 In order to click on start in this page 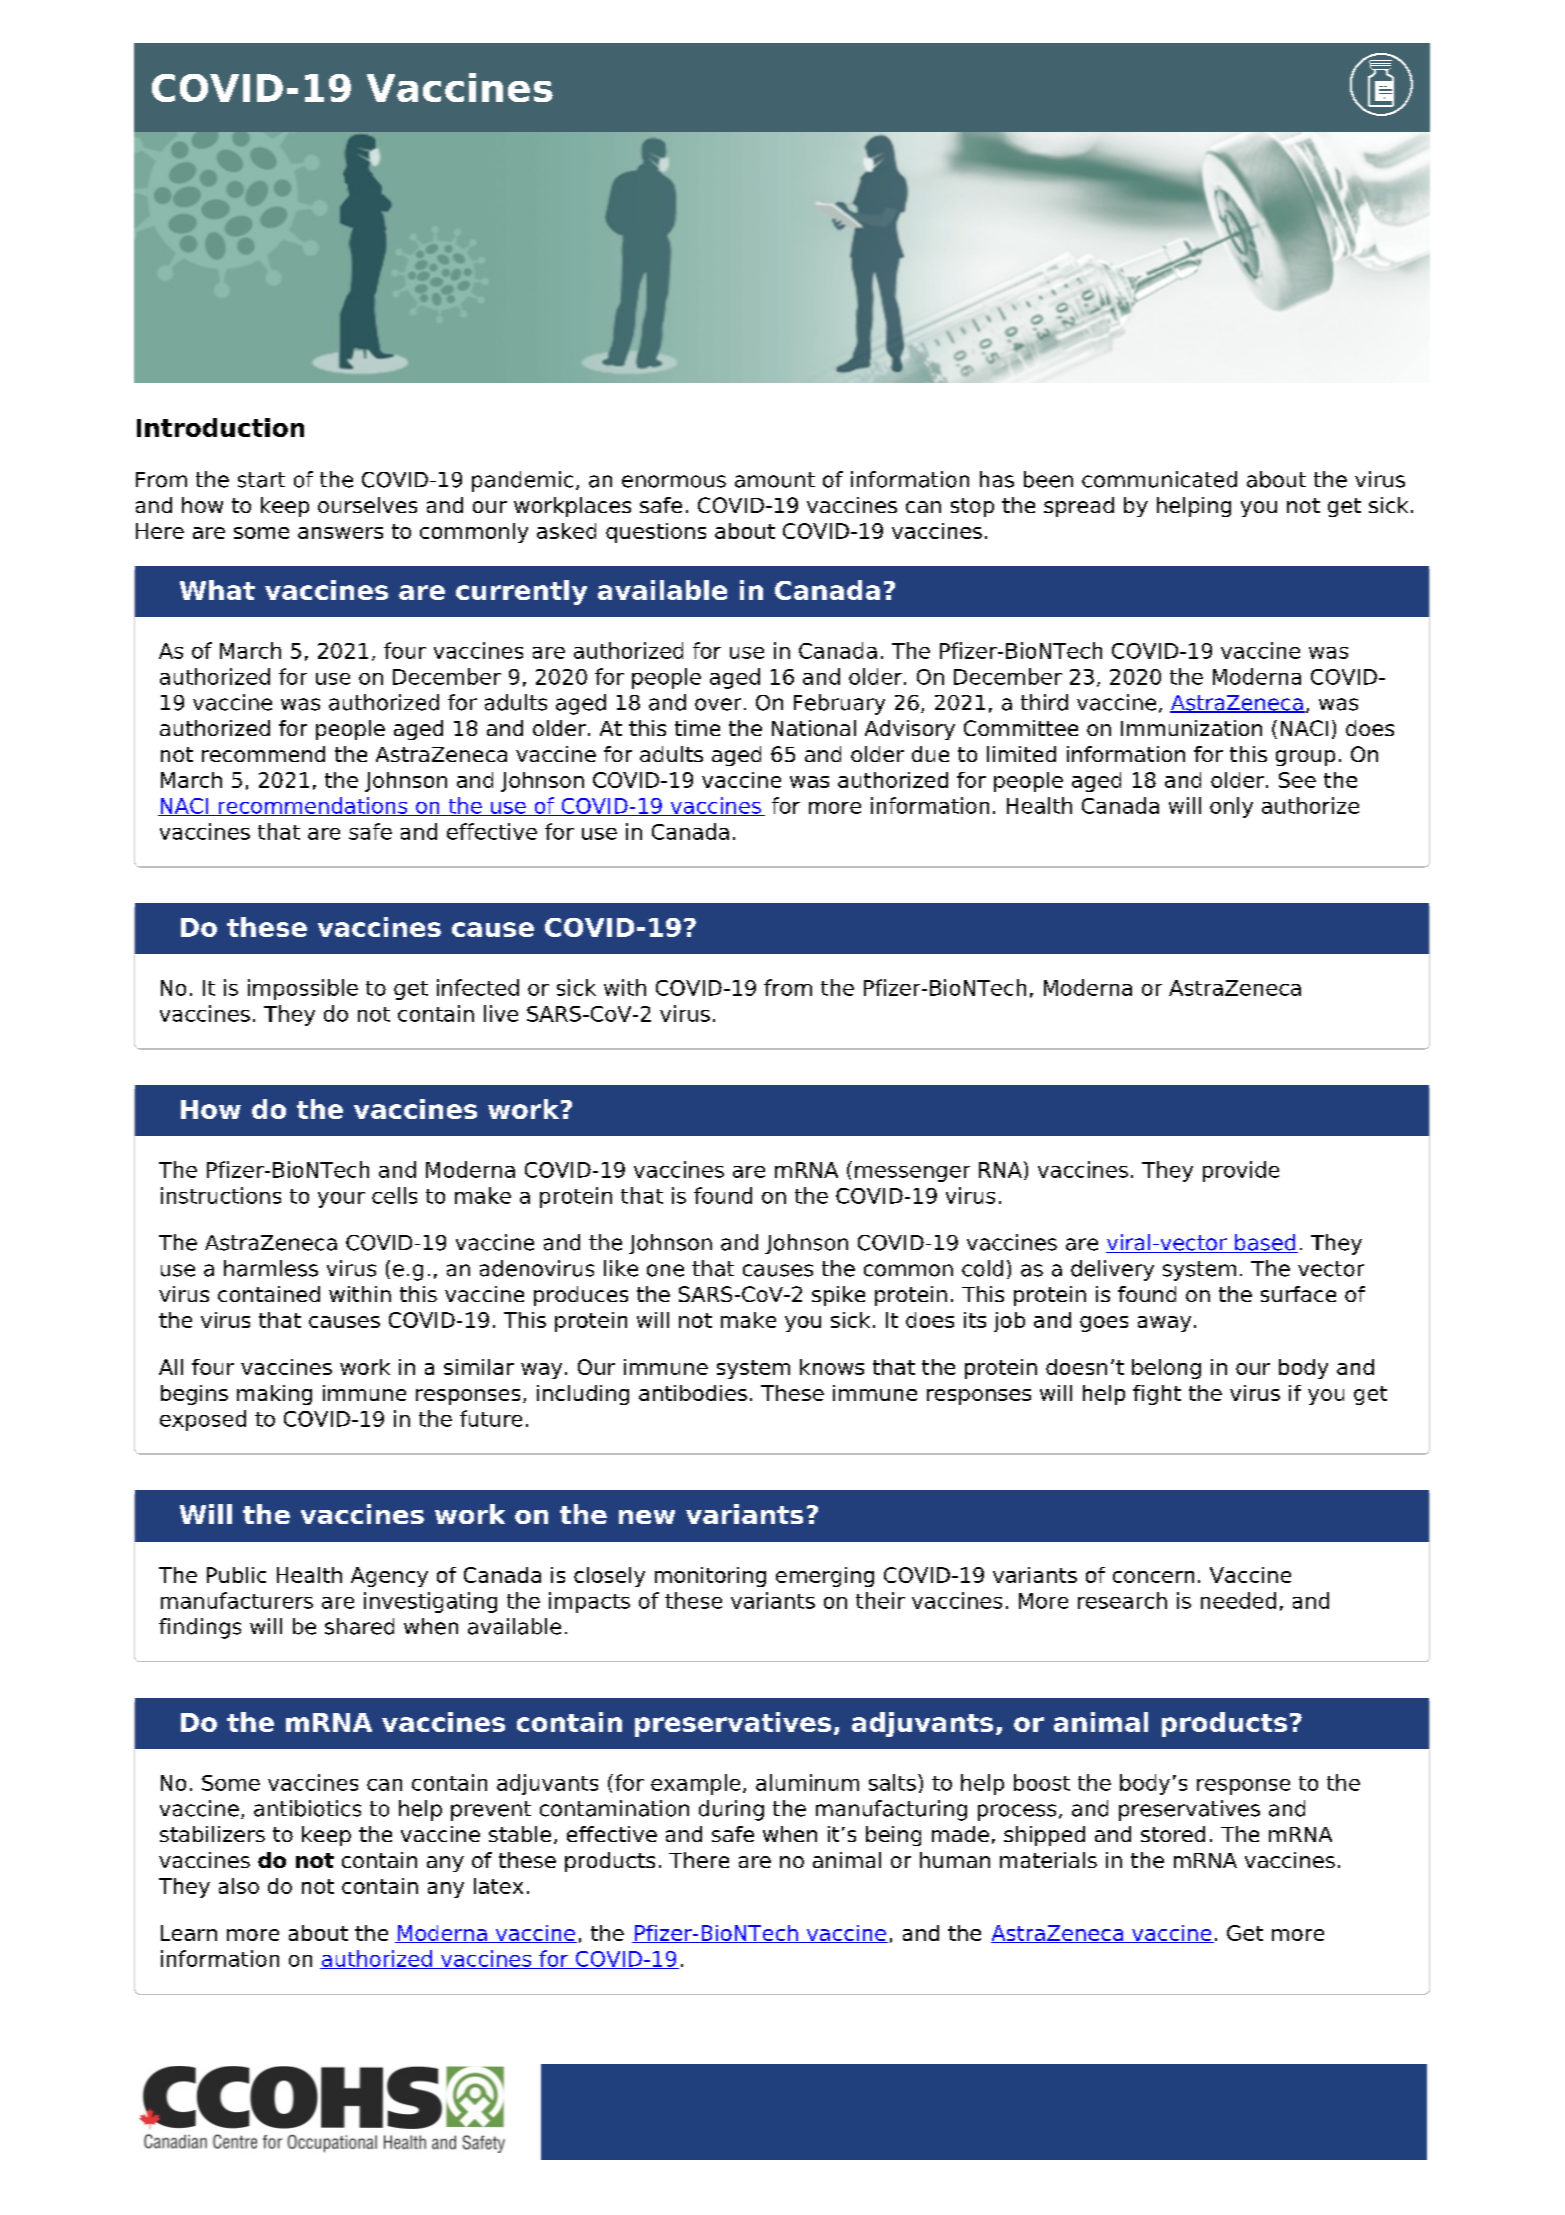, I will do `click(261, 480)`.
